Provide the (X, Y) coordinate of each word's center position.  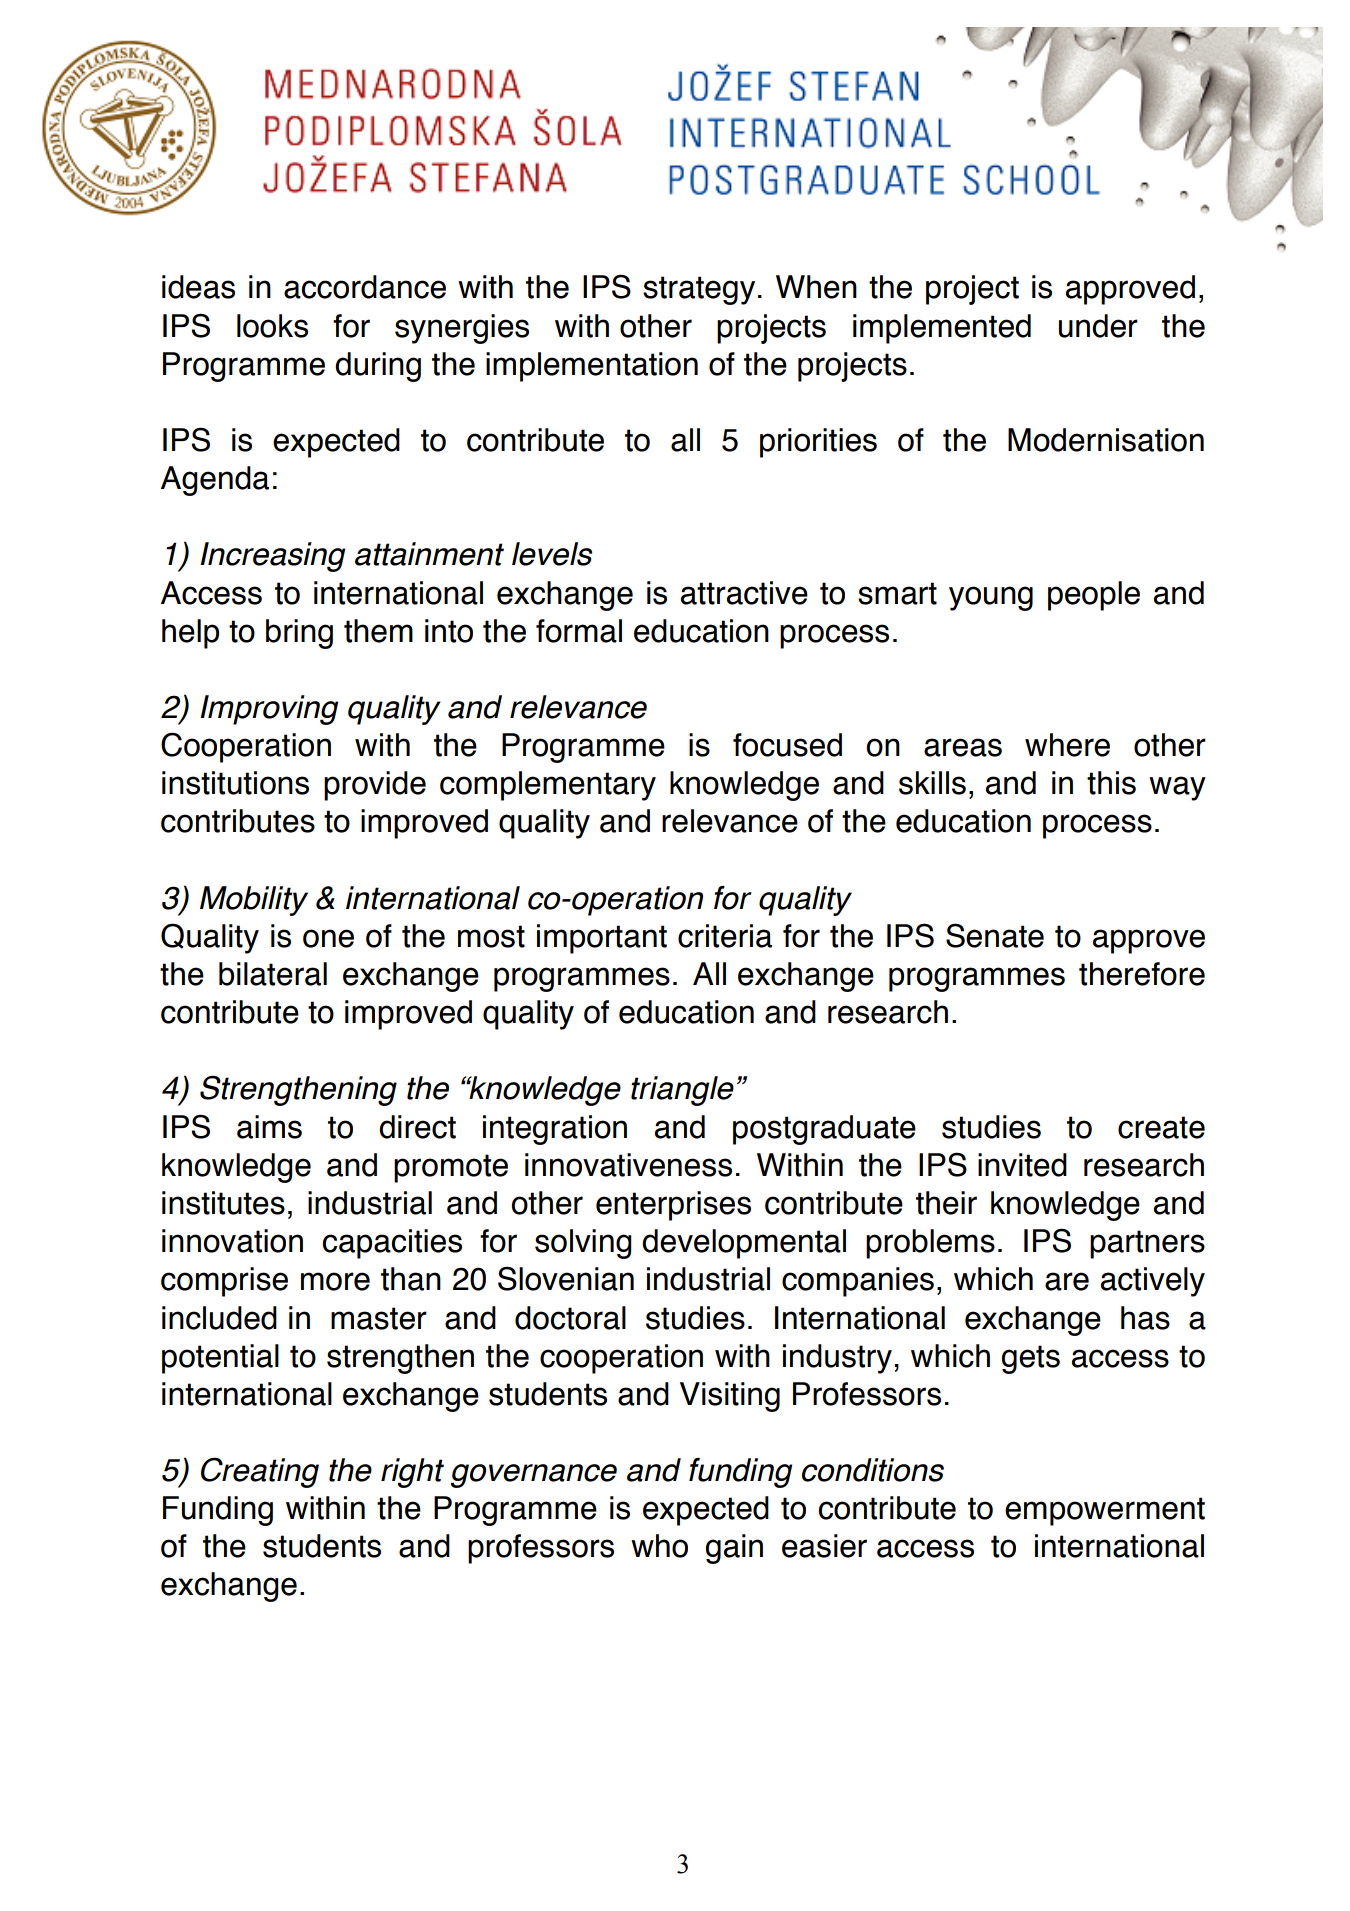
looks (272, 326)
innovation (232, 1241)
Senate (995, 935)
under (1098, 326)
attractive (744, 593)
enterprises (673, 1206)
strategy (699, 290)
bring (299, 634)
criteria (725, 936)
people (1094, 596)
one (328, 938)
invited (1022, 1165)
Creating (260, 1472)
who (659, 1546)
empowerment (1105, 1511)
